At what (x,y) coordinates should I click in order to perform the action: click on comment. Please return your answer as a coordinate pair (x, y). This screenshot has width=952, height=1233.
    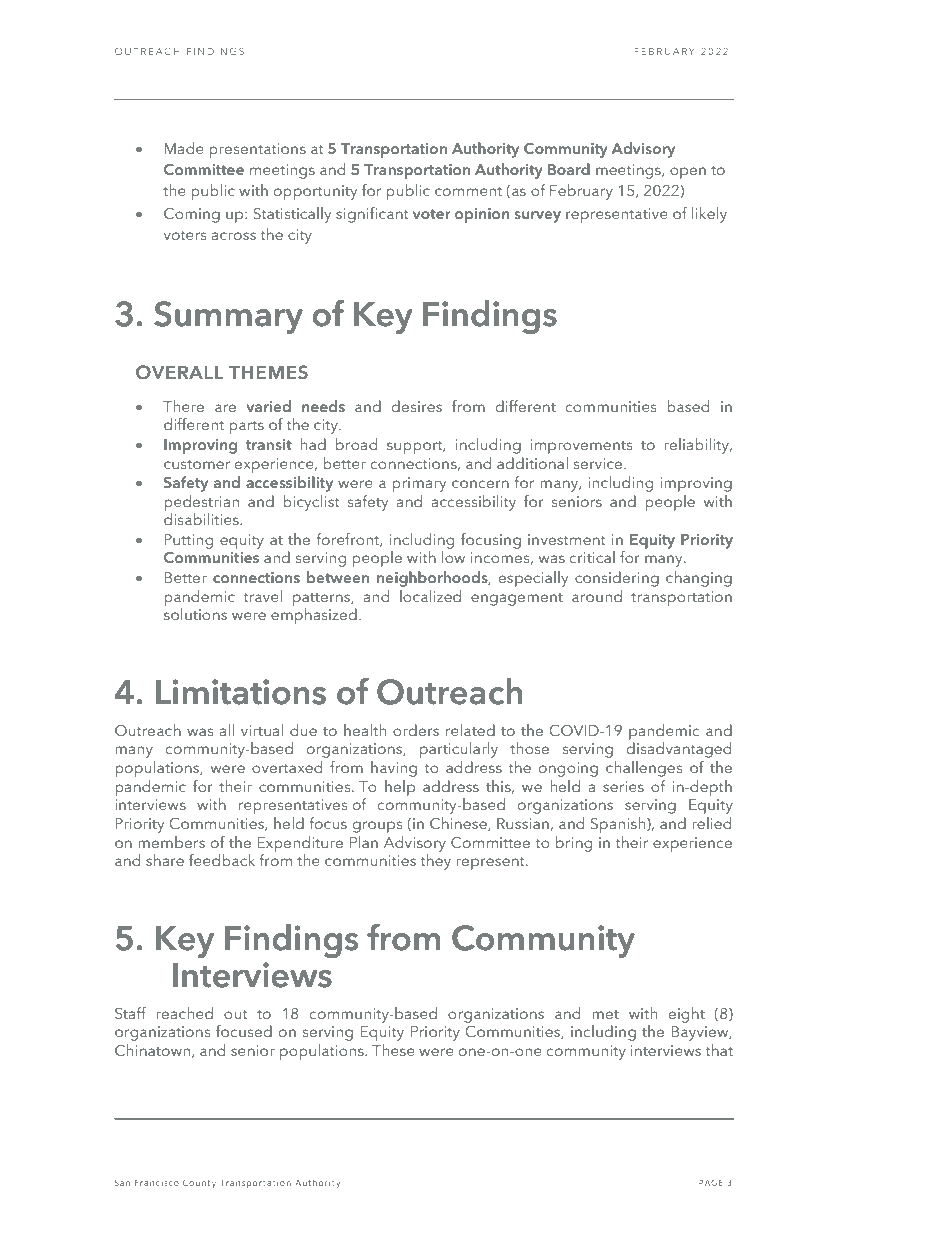
    Looking at the image, I should click on (468, 191).
